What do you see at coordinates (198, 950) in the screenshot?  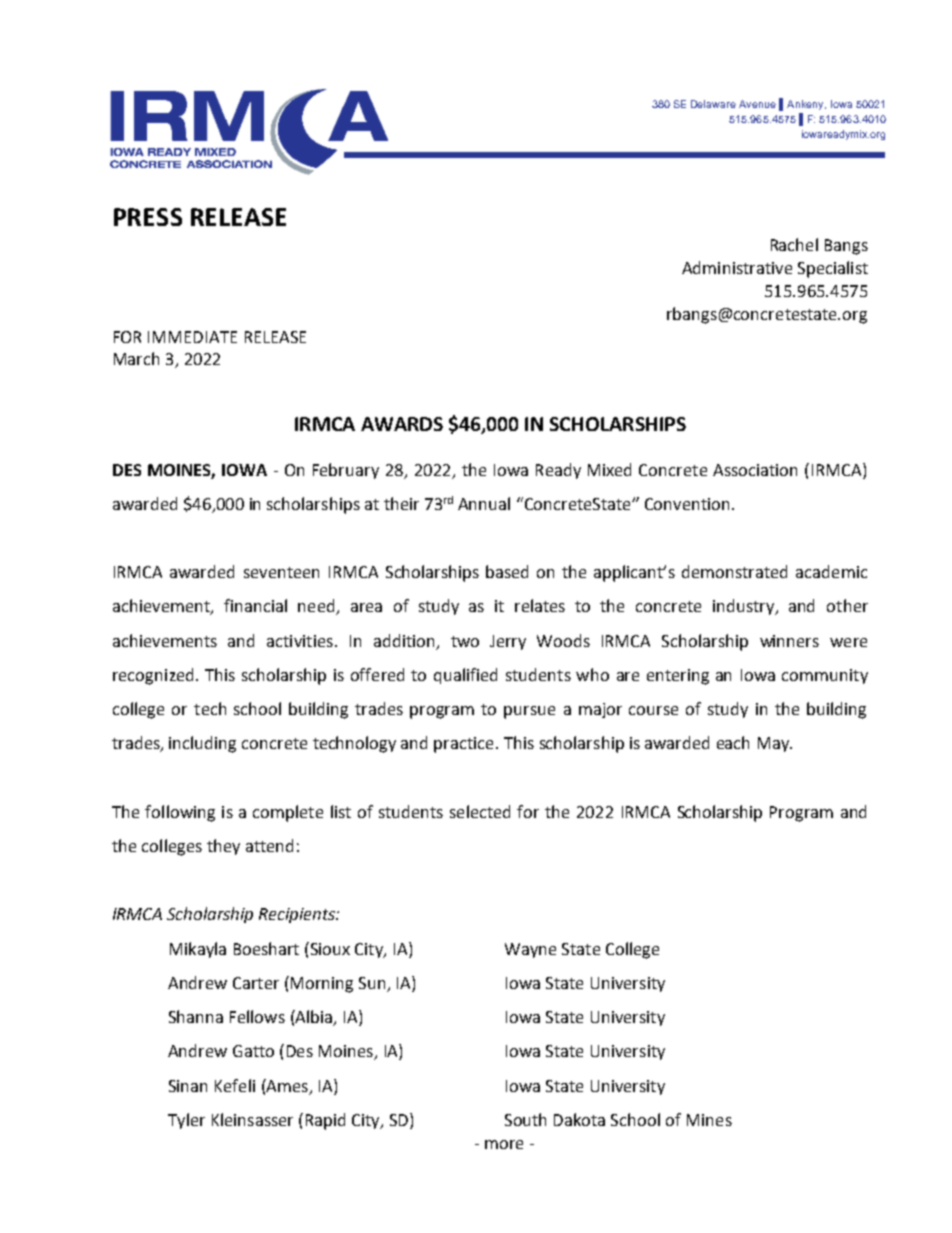 I see `Mikayla` at bounding box center [198, 950].
